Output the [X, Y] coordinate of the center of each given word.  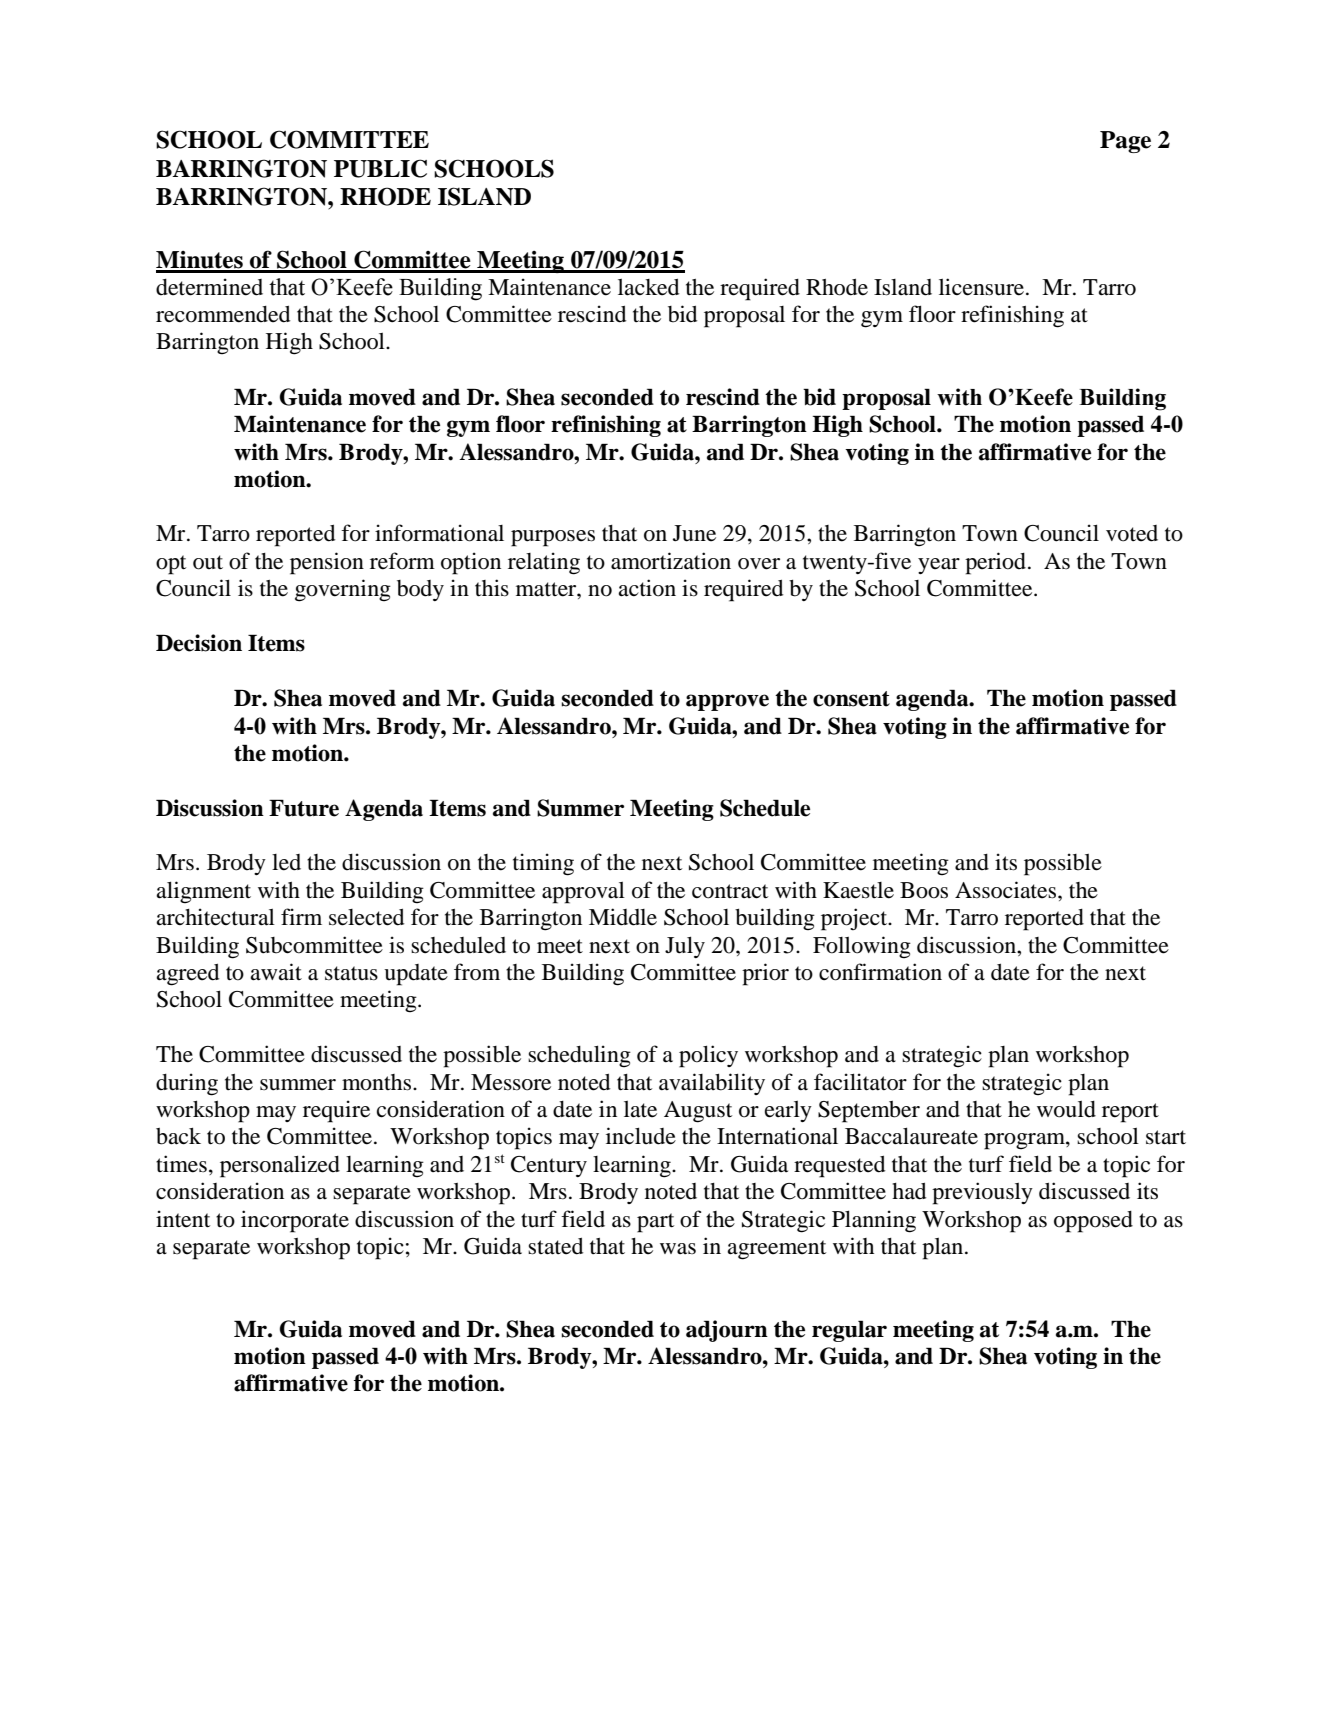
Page [1125, 142]
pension [327, 563]
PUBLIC [380, 168]
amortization [671, 561]
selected [366, 917]
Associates [1007, 890]
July [685, 947]
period [997, 563]
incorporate [295, 1221]
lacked [648, 287]
